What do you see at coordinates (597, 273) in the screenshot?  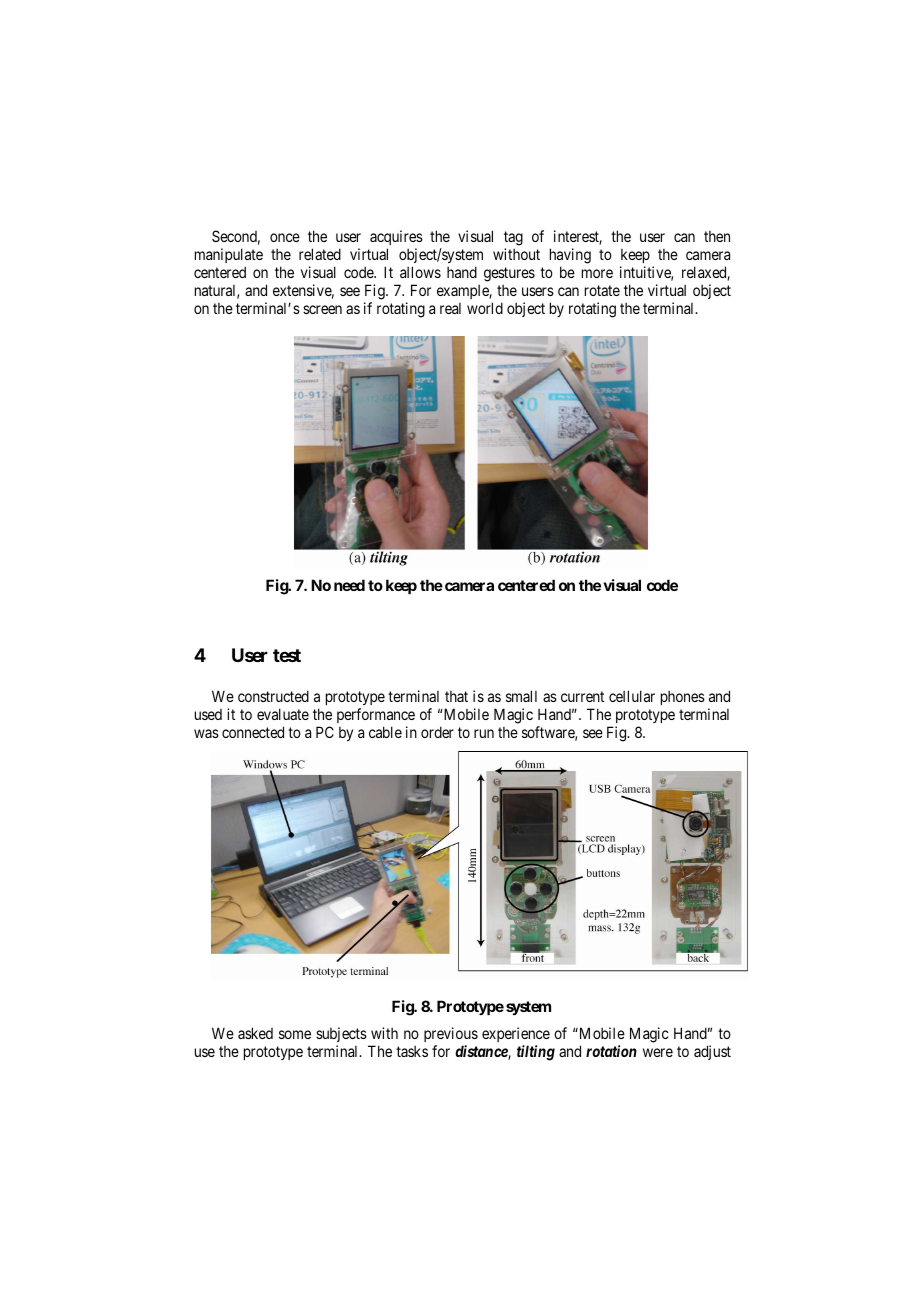 I see `more` at bounding box center [597, 273].
